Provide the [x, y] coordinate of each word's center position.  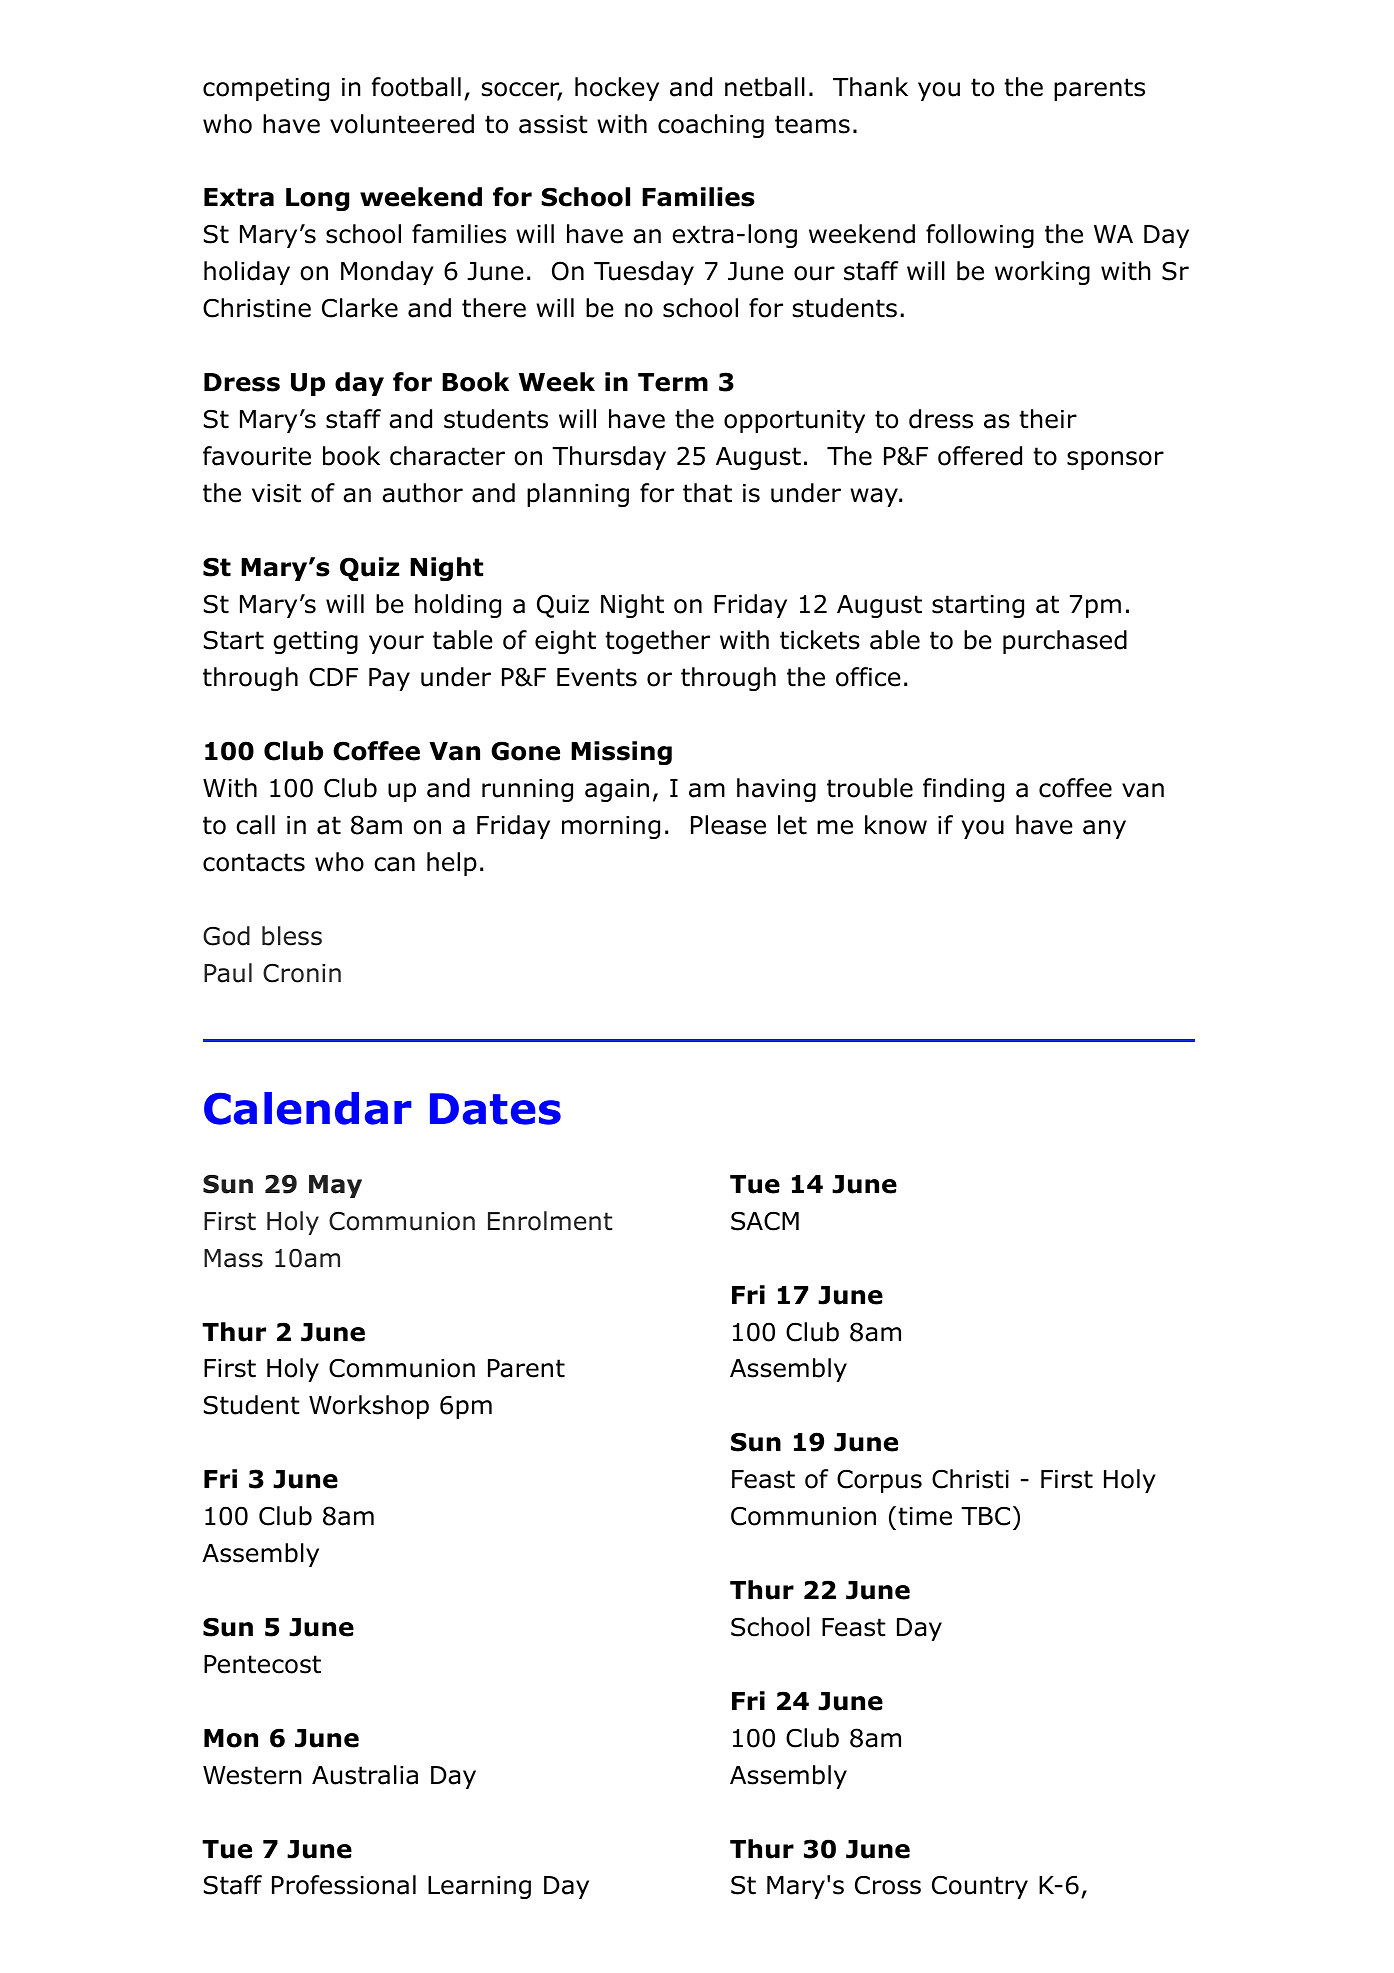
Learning [479, 1887]
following [980, 236]
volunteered [402, 124]
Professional [344, 1885]
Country [980, 1887]
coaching [711, 126]
